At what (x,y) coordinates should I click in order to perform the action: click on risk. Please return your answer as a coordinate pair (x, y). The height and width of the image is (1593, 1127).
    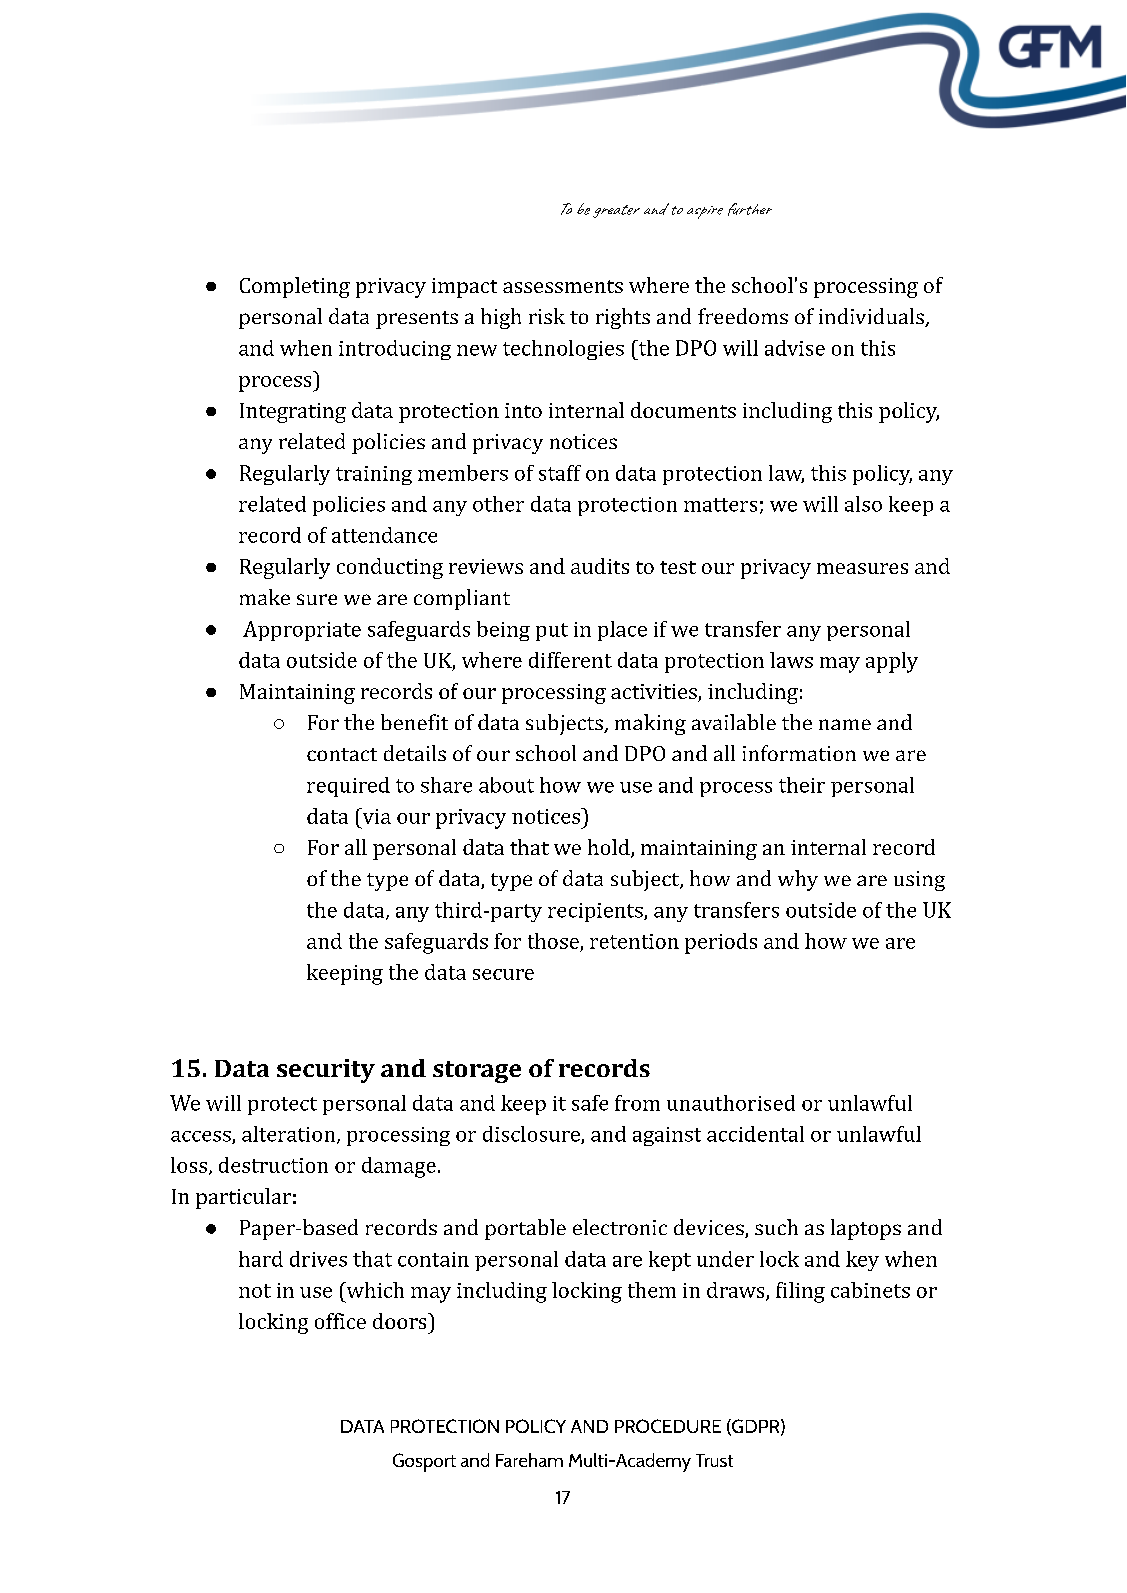
    Looking at the image, I should click on (547, 316).
